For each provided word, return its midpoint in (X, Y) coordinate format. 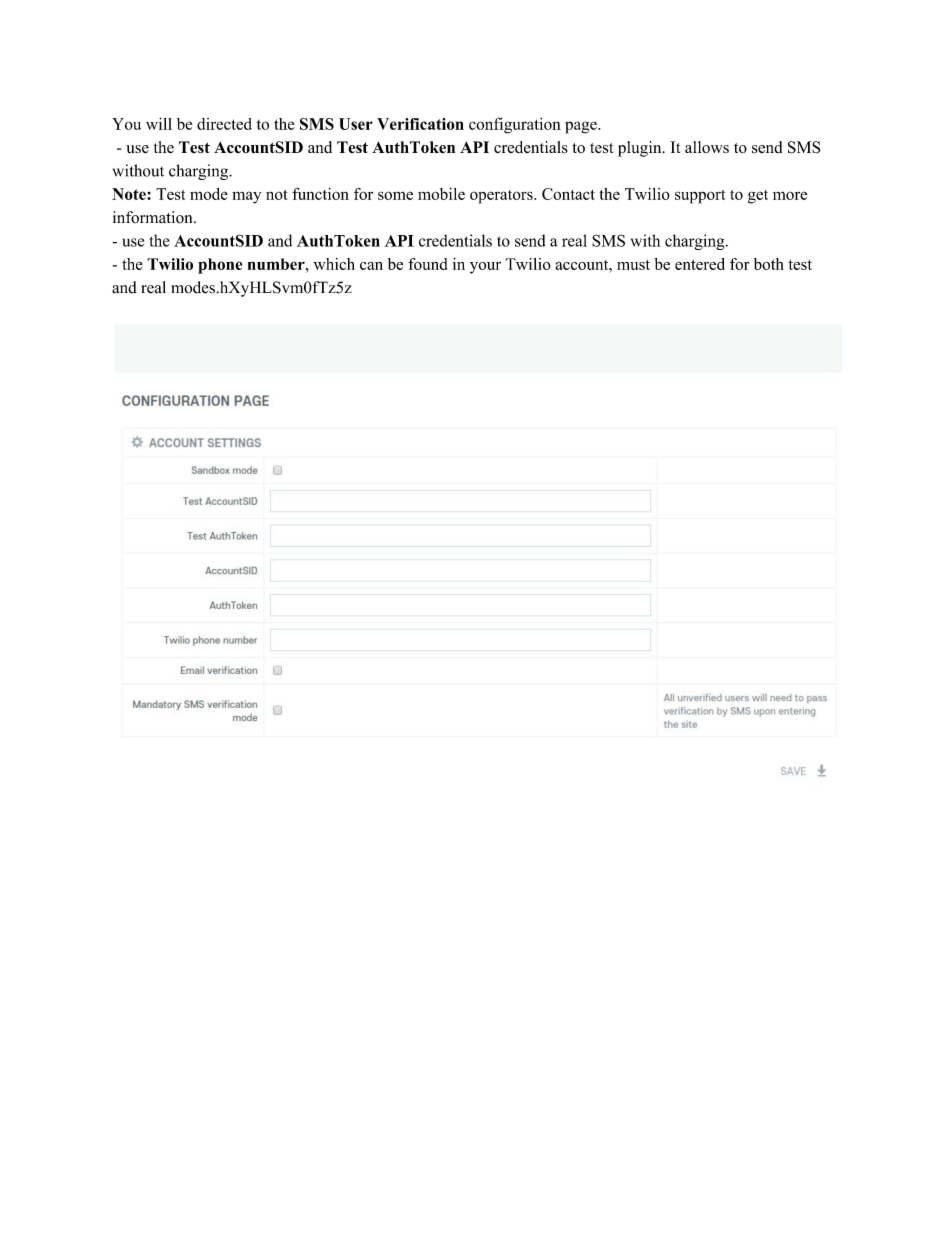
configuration (515, 125)
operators (502, 197)
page (582, 127)
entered (700, 264)
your (485, 268)
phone (220, 266)
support (700, 197)
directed (224, 124)
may (246, 197)
